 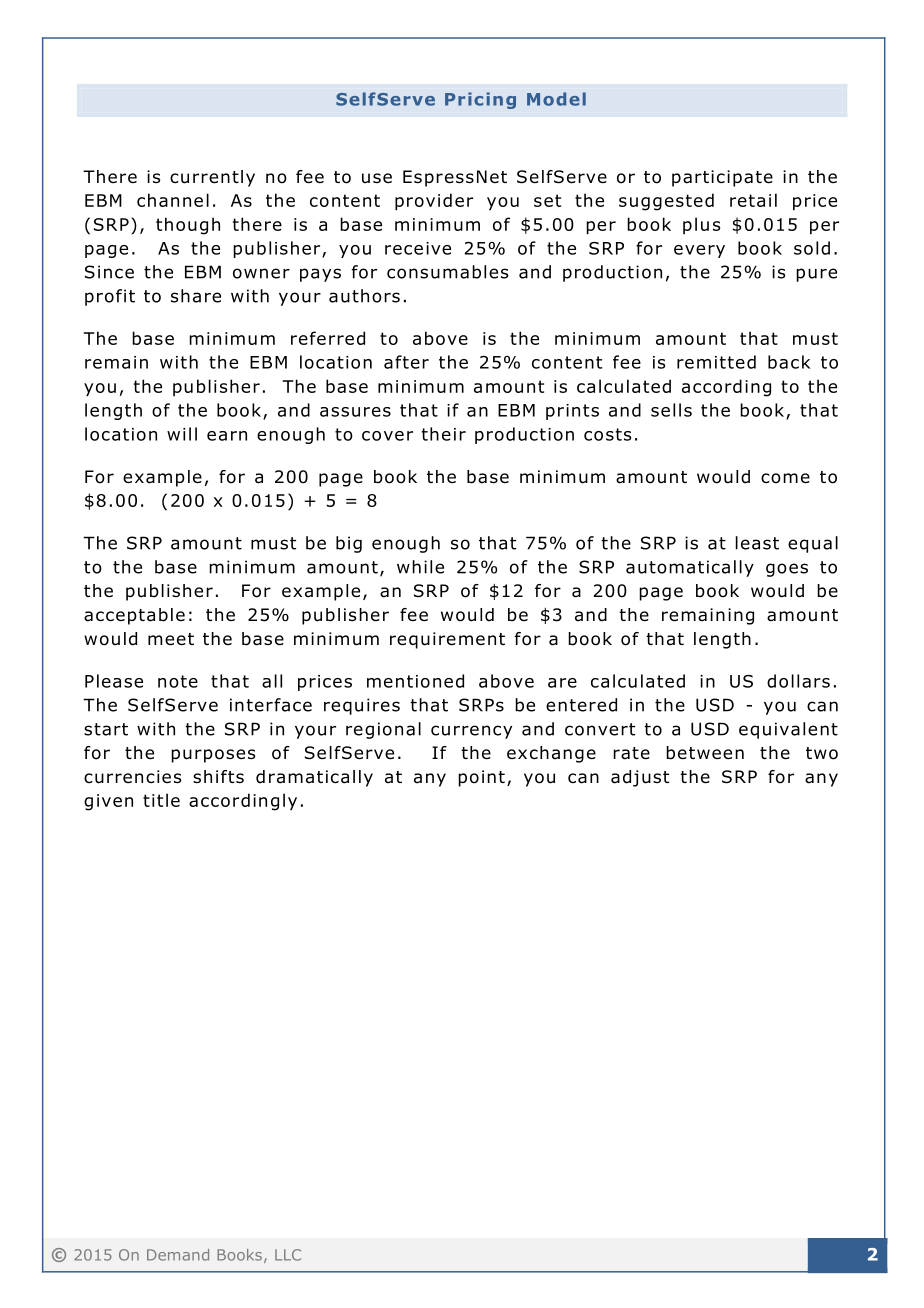 What do you see at coordinates (480, 100) in the screenshot?
I see `Pricing` at bounding box center [480, 100].
